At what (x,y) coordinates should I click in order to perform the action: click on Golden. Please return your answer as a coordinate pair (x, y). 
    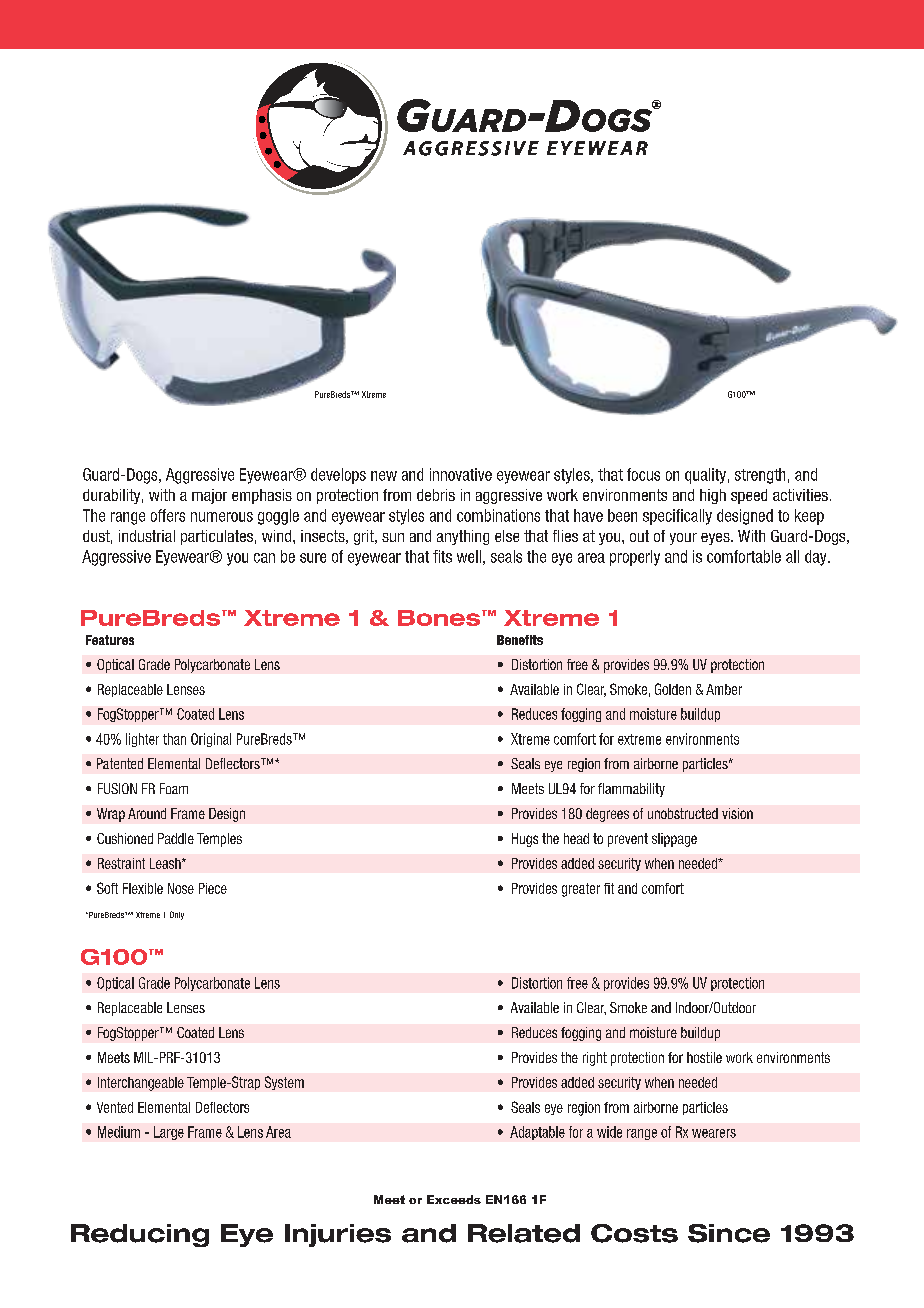
    Looking at the image, I should click on (673, 689).
